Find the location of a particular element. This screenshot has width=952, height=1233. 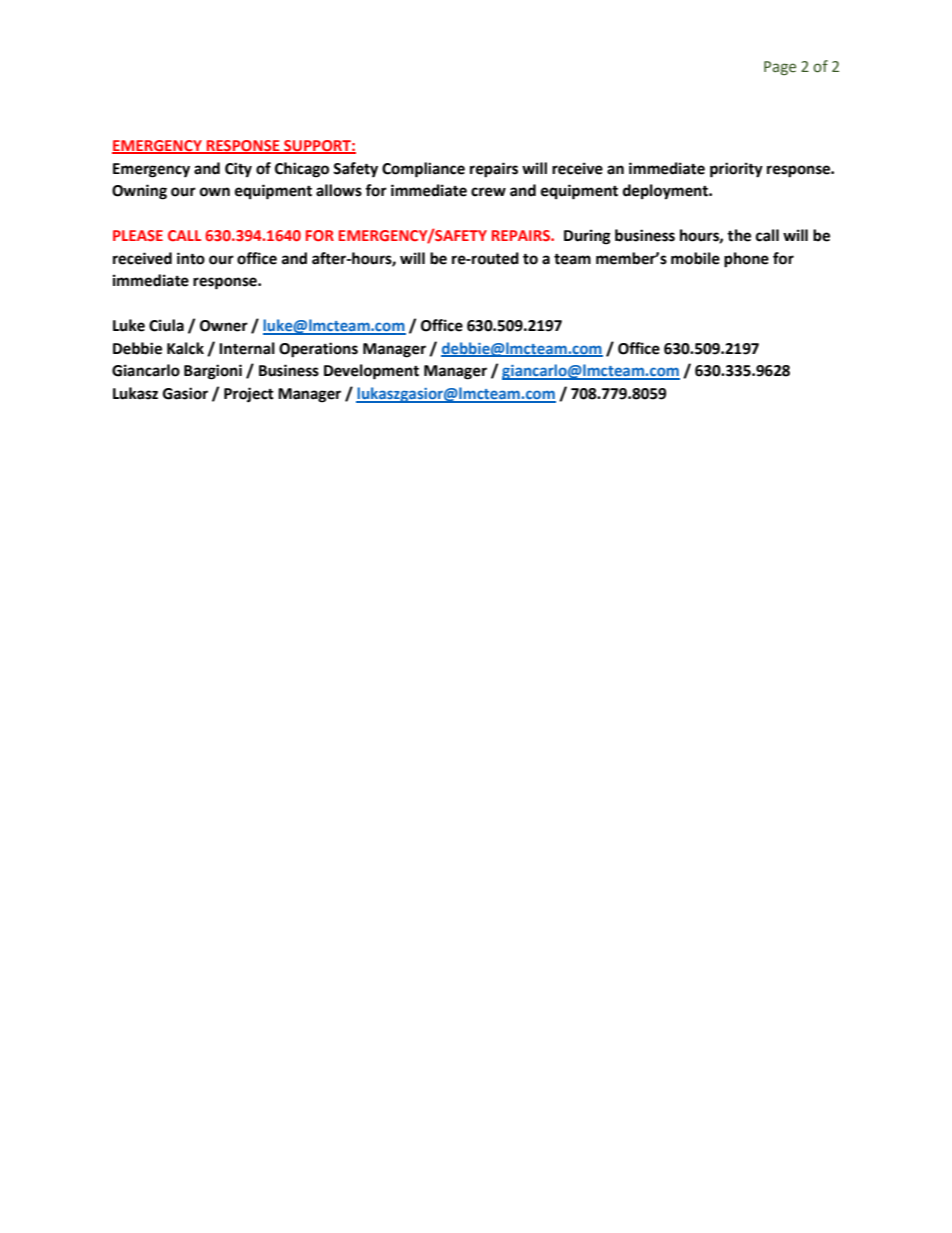

Operations is located at coordinates (318, 350).
